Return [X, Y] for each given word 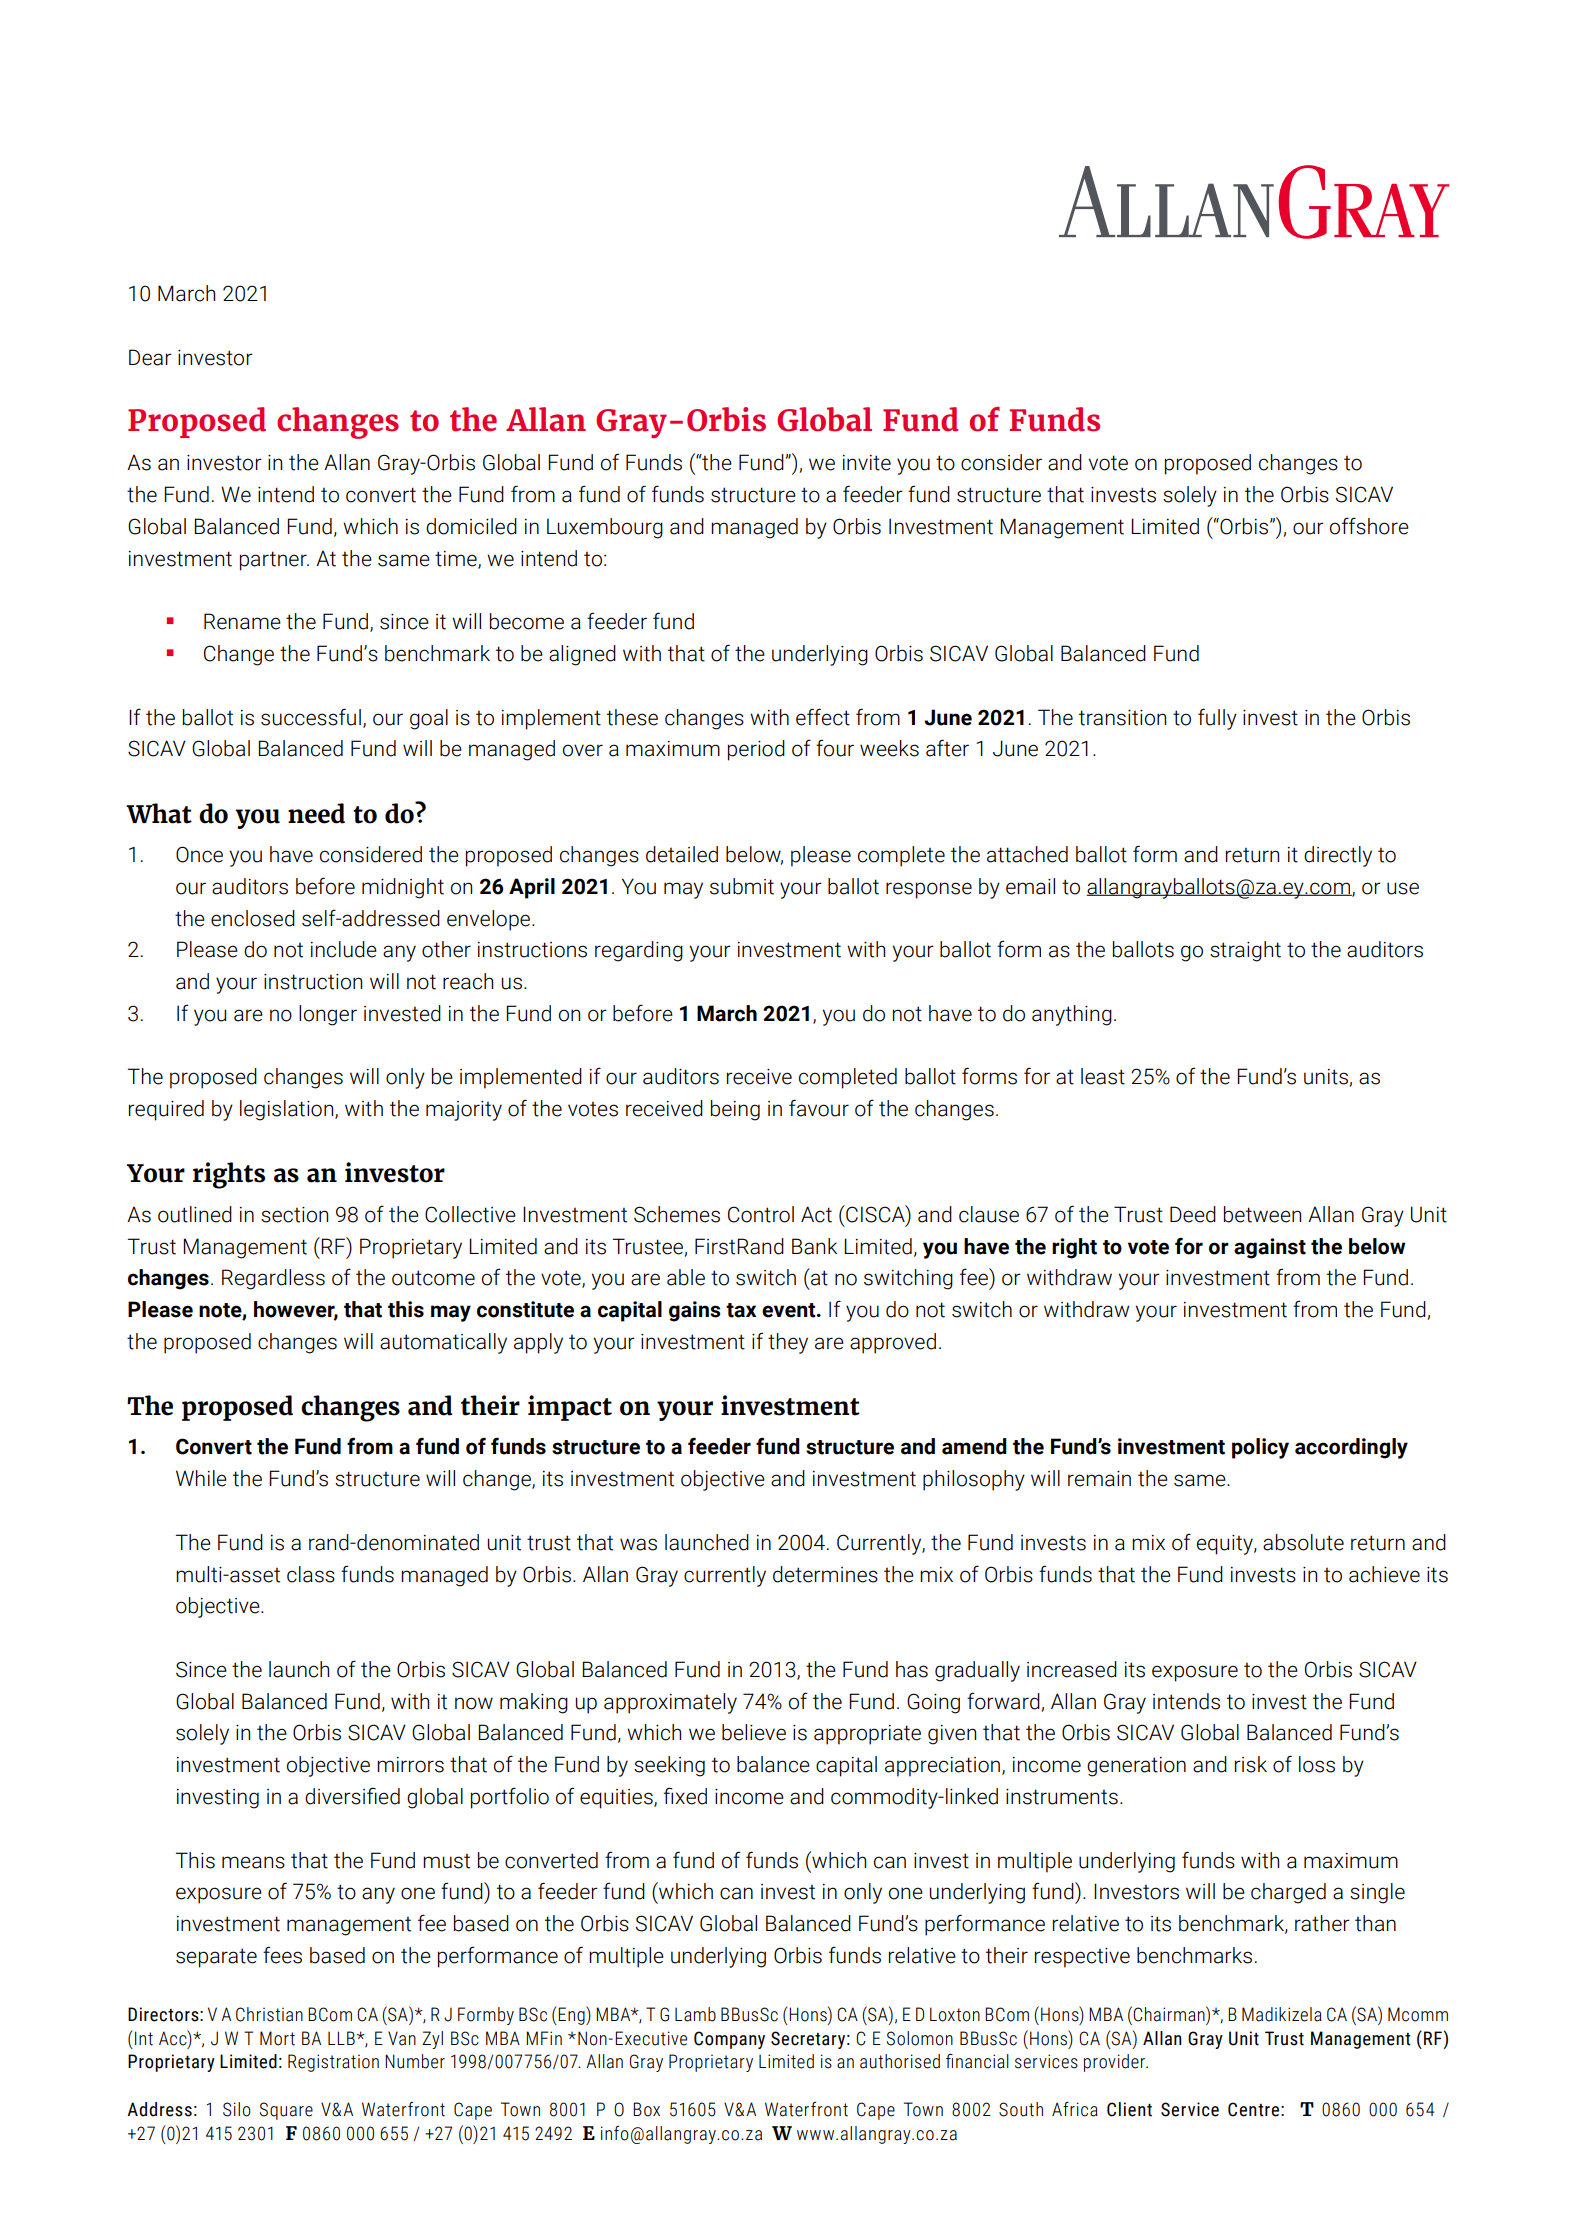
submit [742, 886]
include [344, 949]
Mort [277, 2038]
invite [867, 463]
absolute [1303, 1542]
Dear [150, 357]
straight [1245, 951]
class [311, 1574]
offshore [1369, 526]
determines [825, 1574]
